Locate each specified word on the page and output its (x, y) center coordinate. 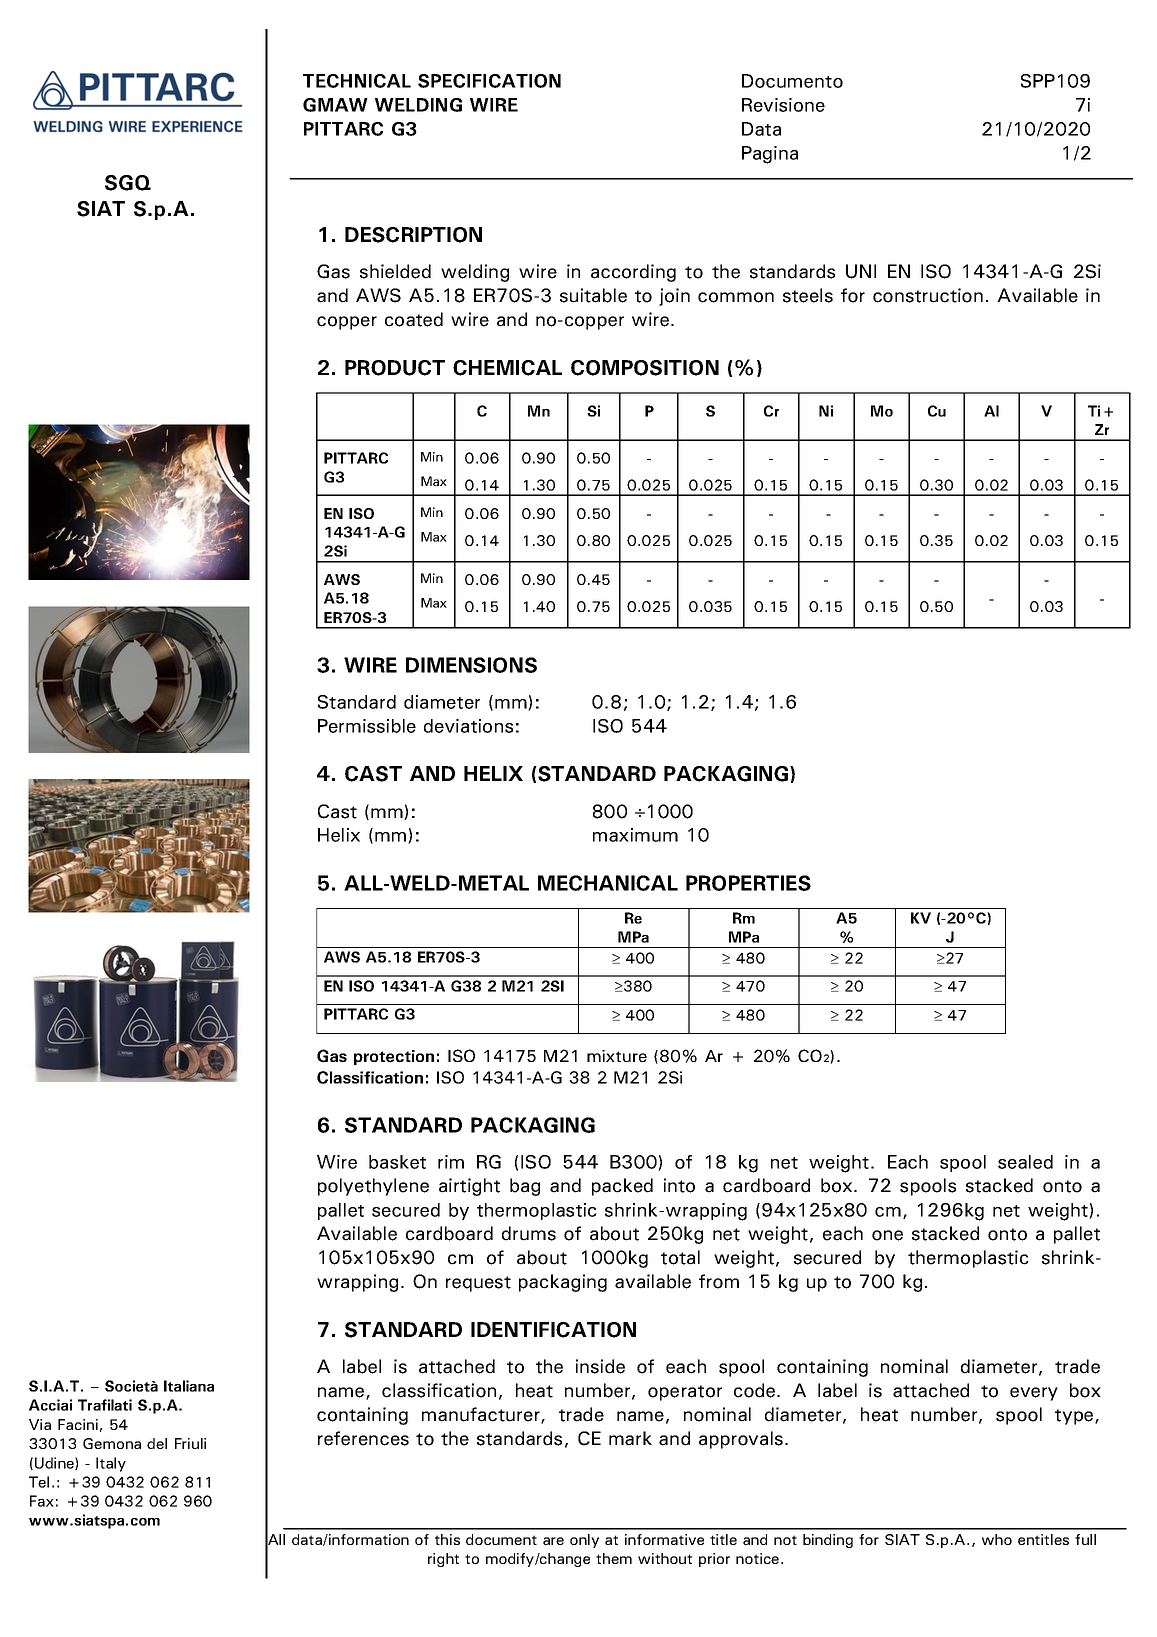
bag (525, 1187)
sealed (1025, 1162)
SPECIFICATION (489, 81)
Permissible (367, 726)
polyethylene (373, 1187)
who (997, 1539)
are (553, 1541)
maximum (635, 835)
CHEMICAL (507, 368)
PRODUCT (395, 368)
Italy (111, 1464)
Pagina (770, 155)
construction (928, 295)
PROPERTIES (748, 883)
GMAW (335, 105)
